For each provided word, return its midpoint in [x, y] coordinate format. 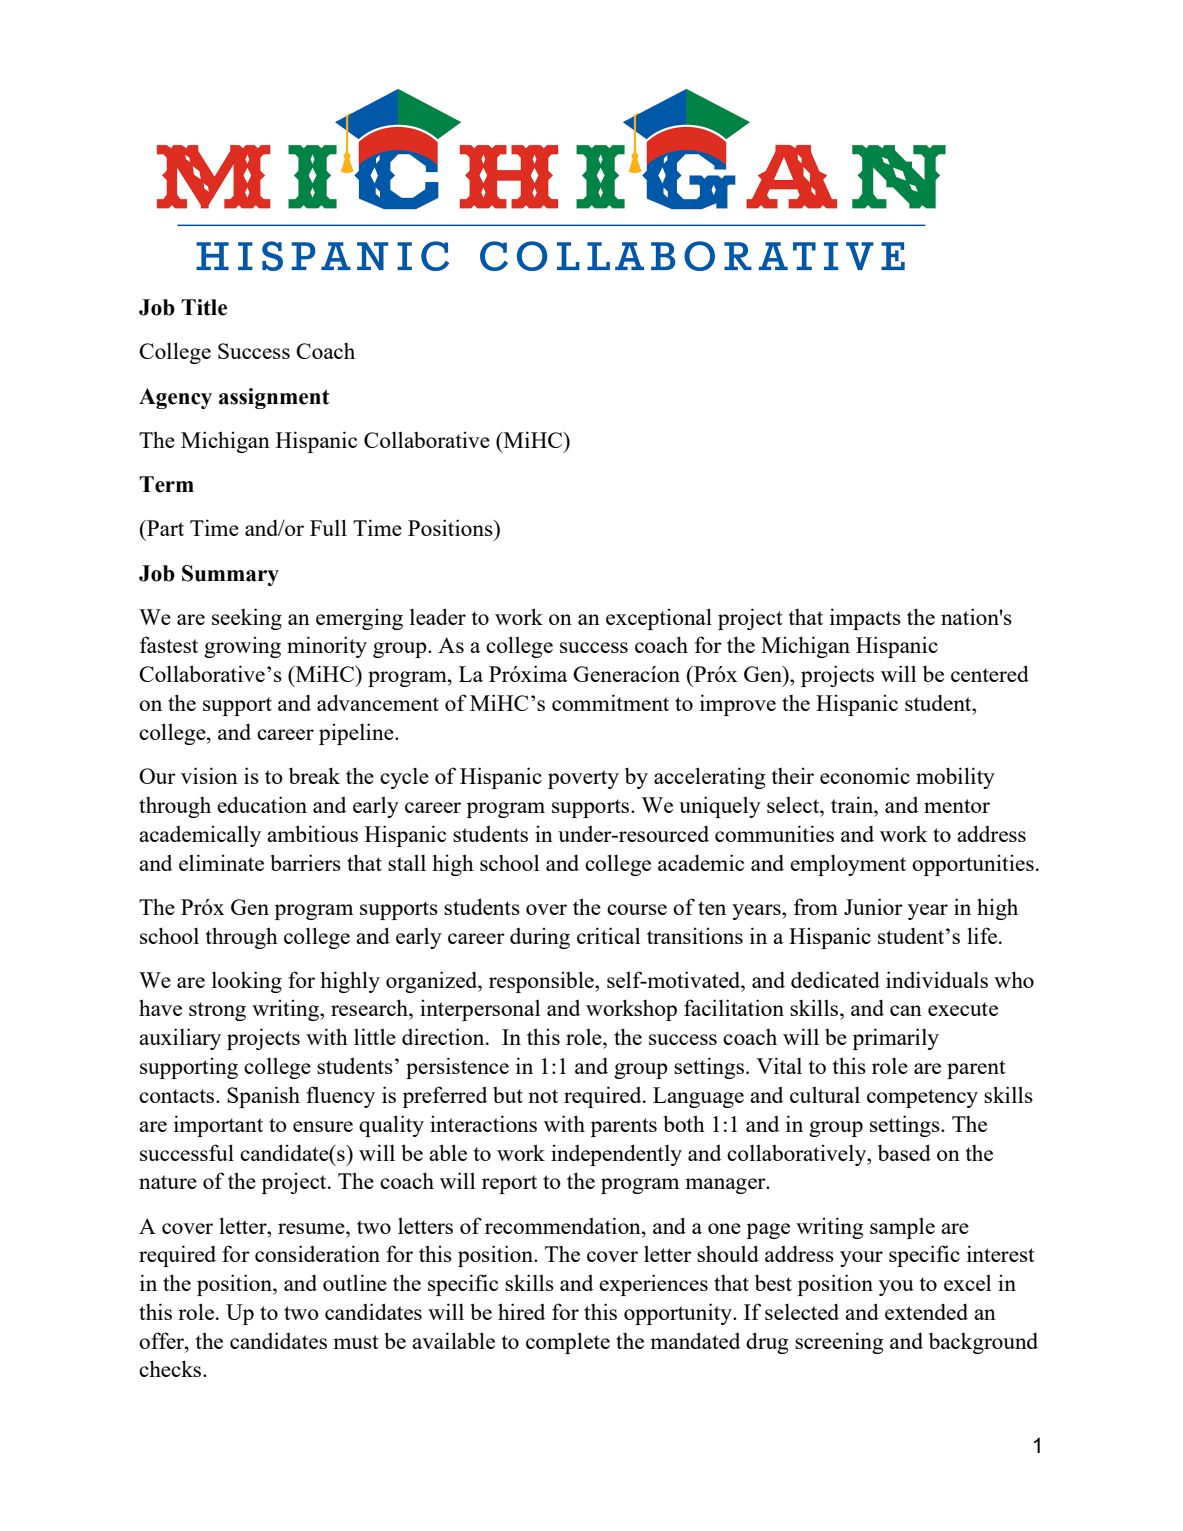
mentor [957, 806]
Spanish [263, 1097]
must [356, 1342]
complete [568, 1343]
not [543, 1096]
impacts [865, 619]
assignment [274, 398]
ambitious [312, 833]
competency [922, 1098]
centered [990, 673]
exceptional [659, 619]
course [637, 909]
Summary [230, 575]
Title [204, 307]
